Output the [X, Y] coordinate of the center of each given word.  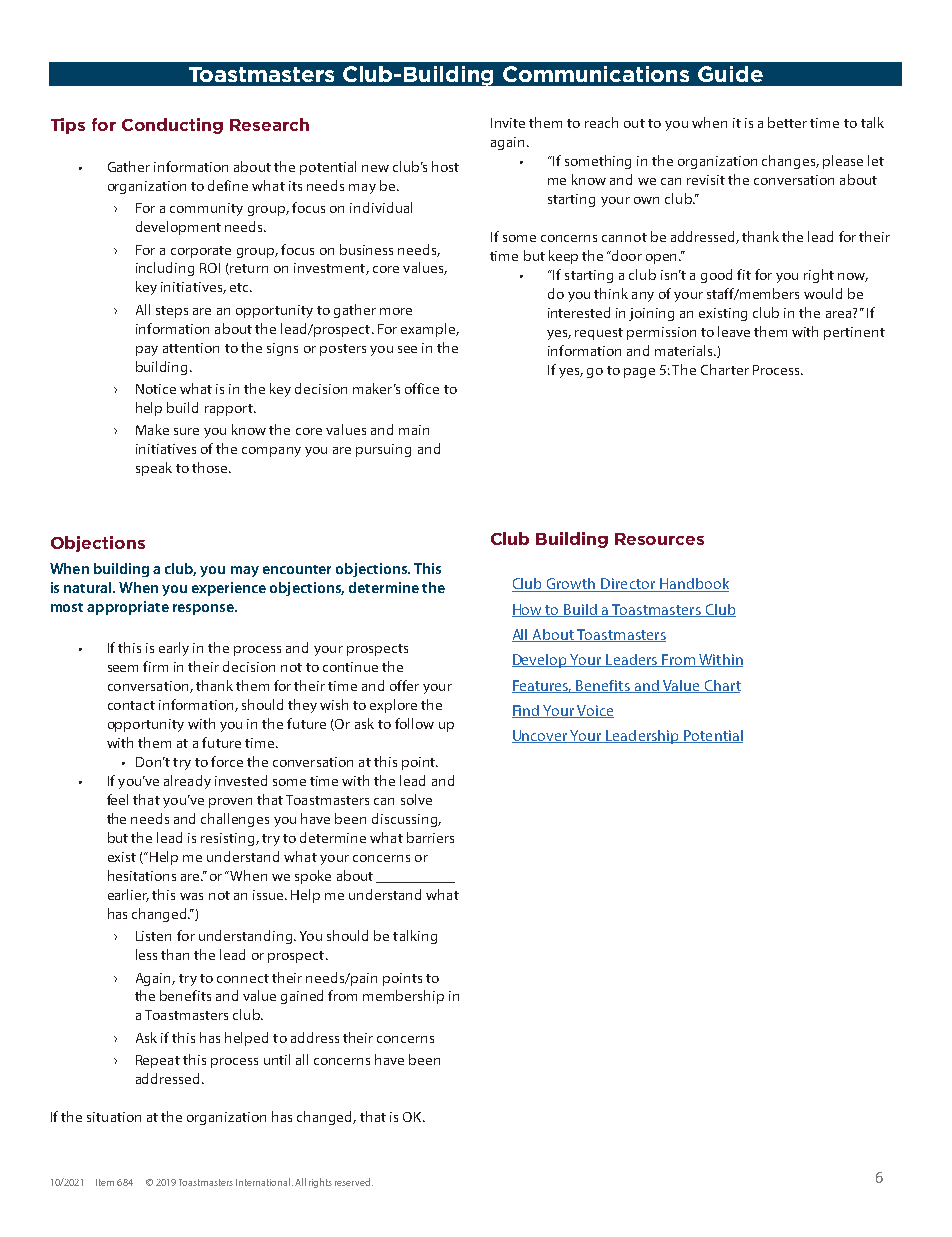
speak [154, 469]
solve [416, 799]
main [414, 430]
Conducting [172, 126]
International [264, 1182]
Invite [508, 123]
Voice [594, 711]
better [787, 122]
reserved [354, 1182]
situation [114, 1117]
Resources [659, 539]
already [187, 782]
